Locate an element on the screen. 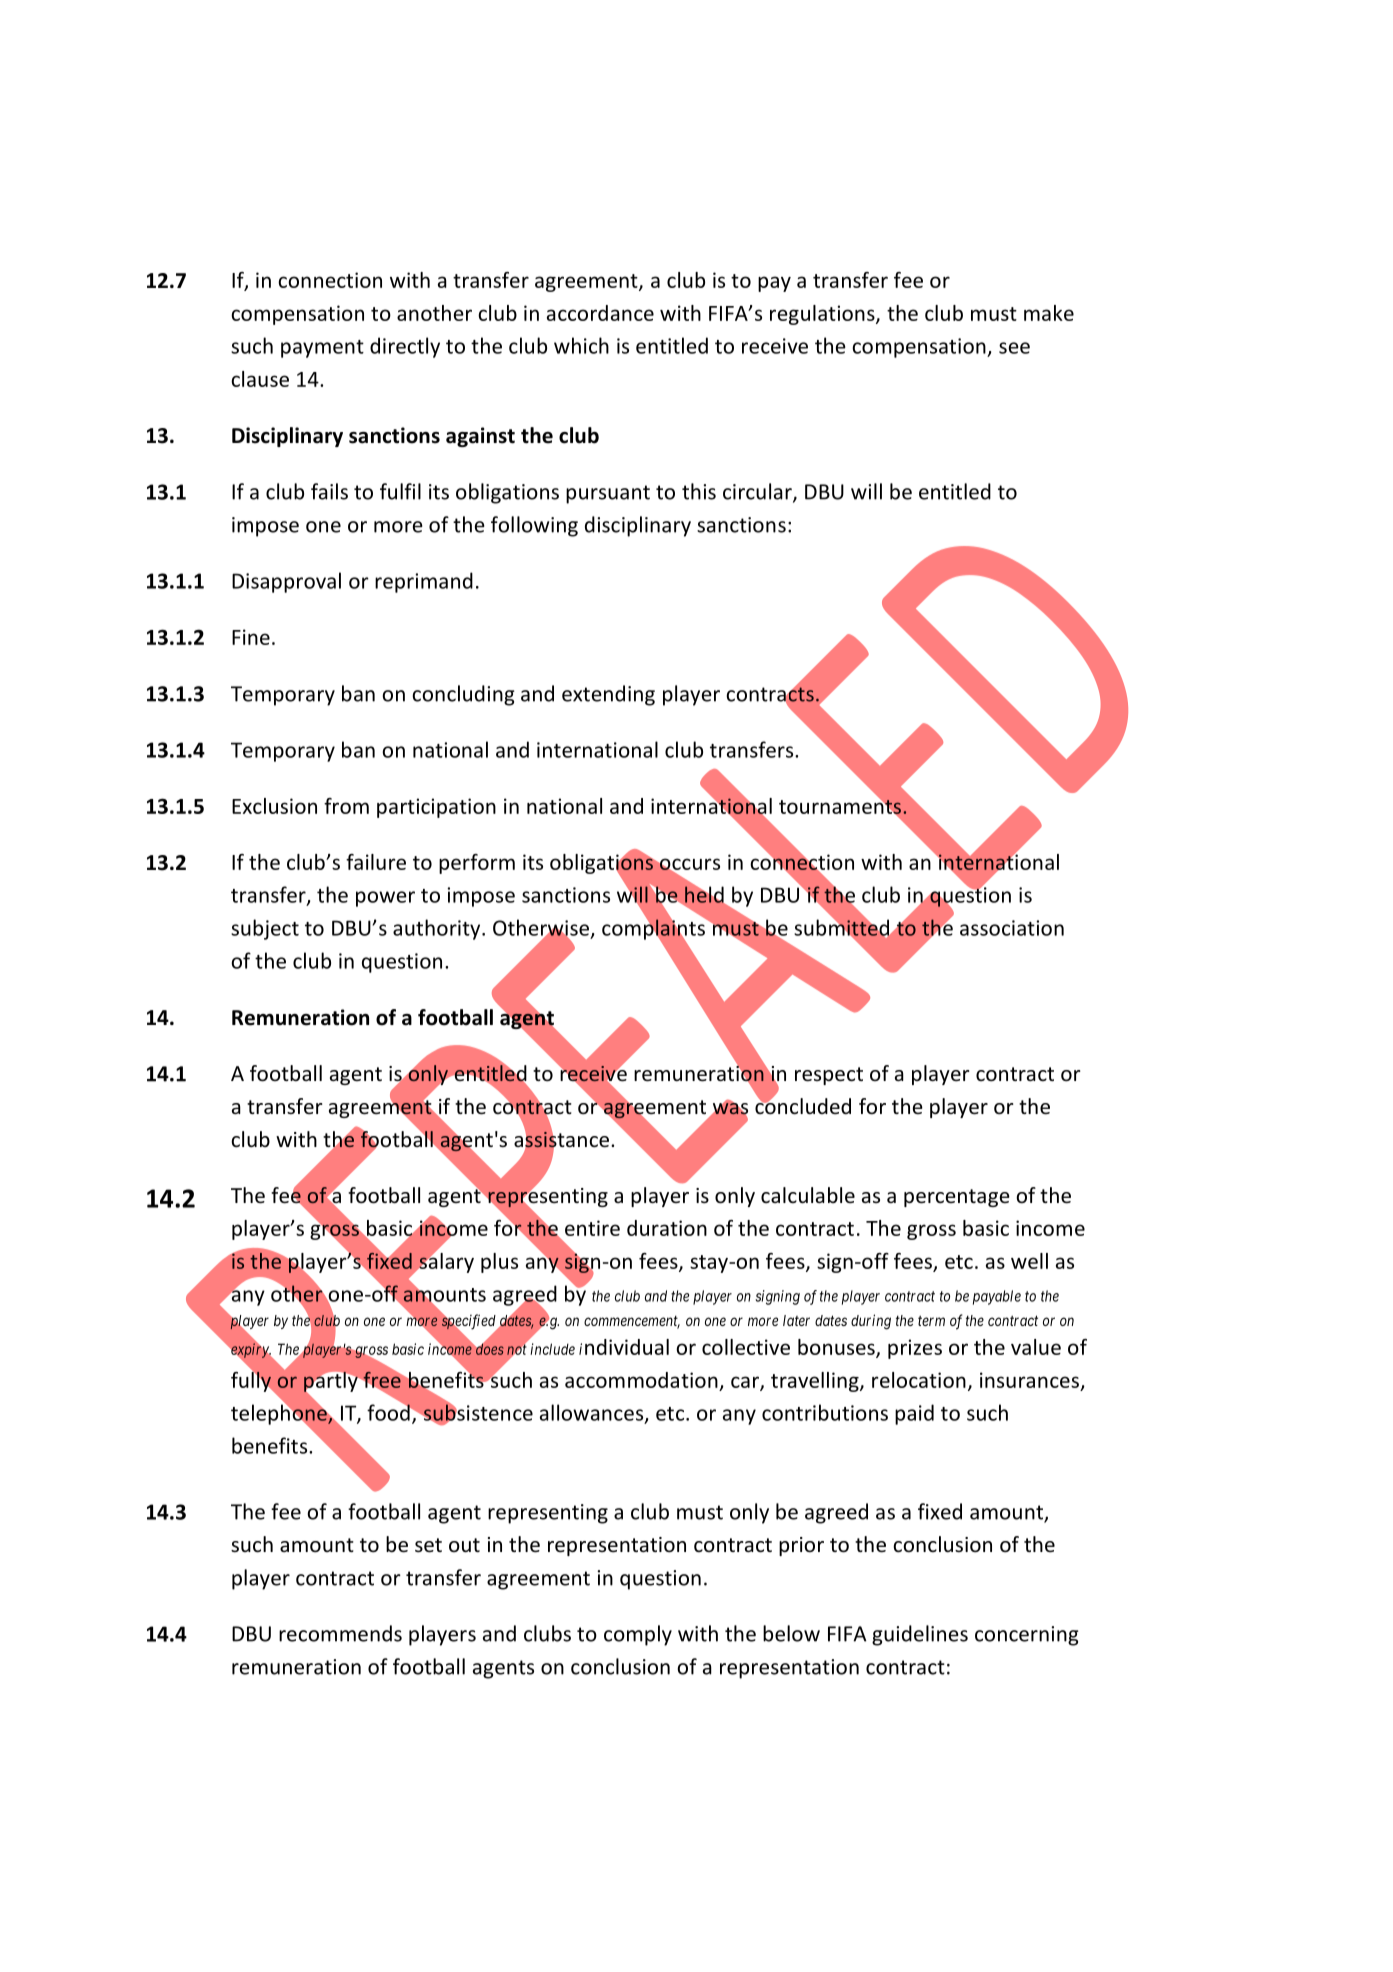  association is located at coordinates (1012, 928).
